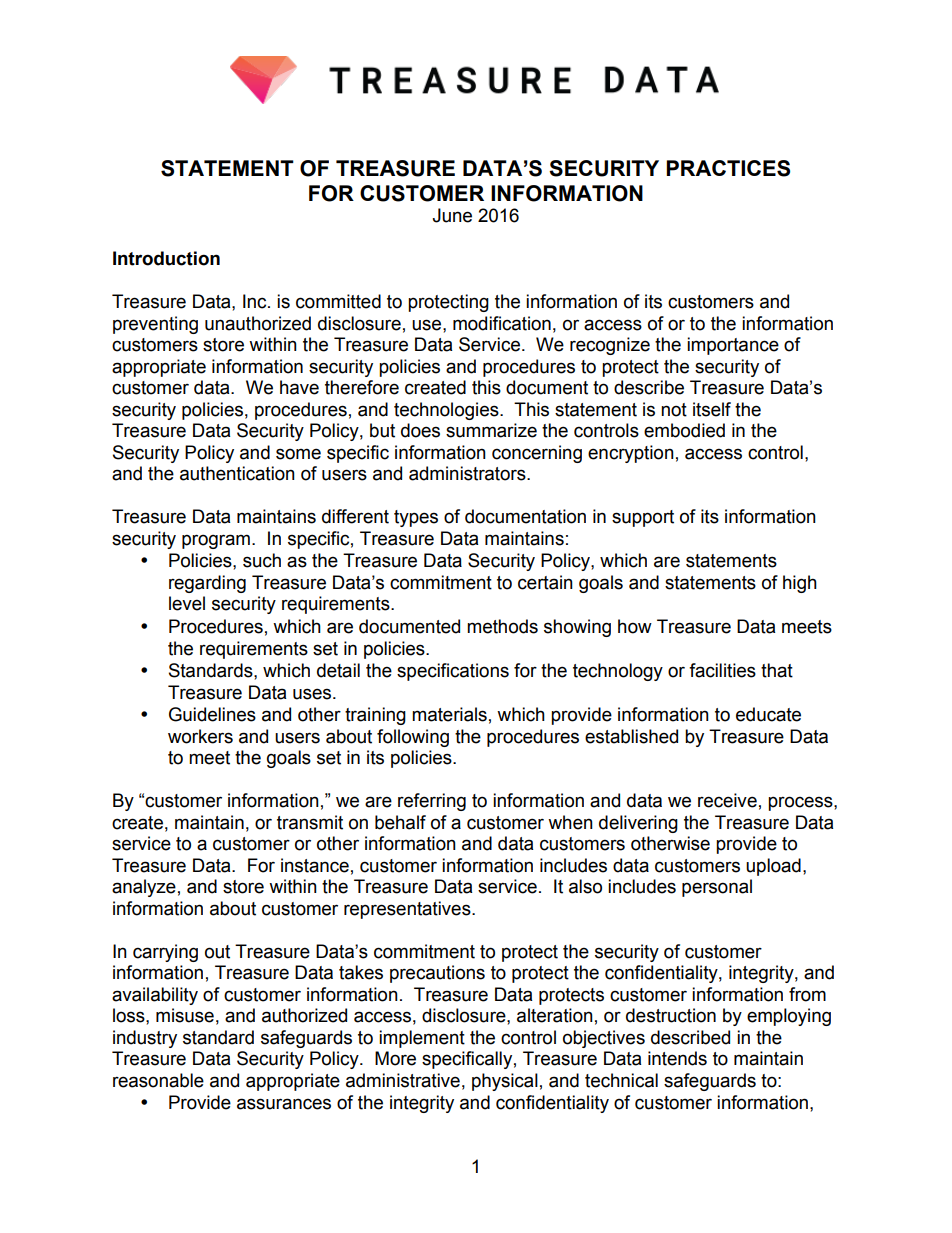 The height and width of the image is (1233, 952). I want to click on intends, so click(677, 1058).
